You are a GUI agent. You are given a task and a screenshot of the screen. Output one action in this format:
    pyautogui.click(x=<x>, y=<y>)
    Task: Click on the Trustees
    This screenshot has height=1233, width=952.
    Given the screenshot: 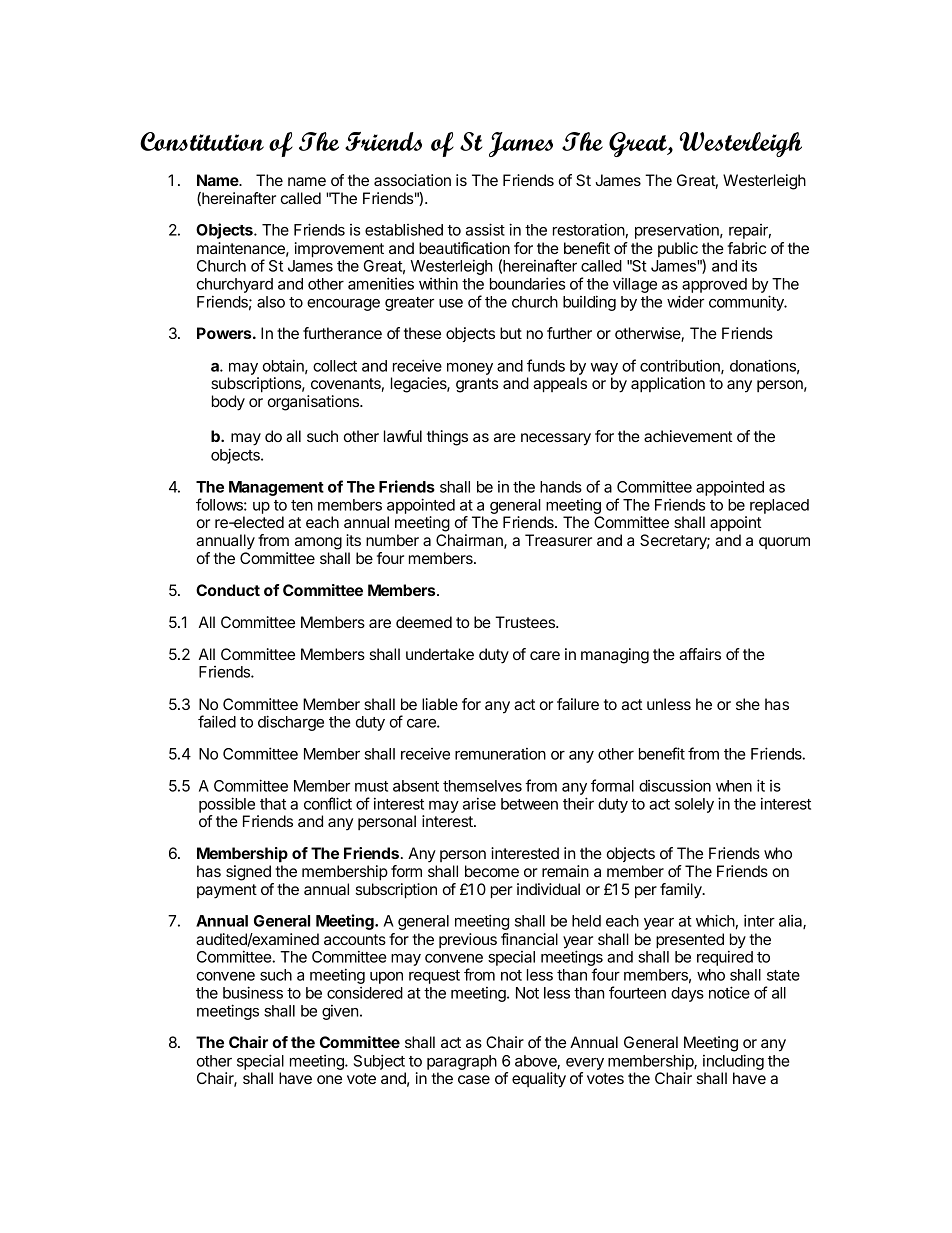 What is the action you would take?
    pyautogui.click(x=526, y=622)
